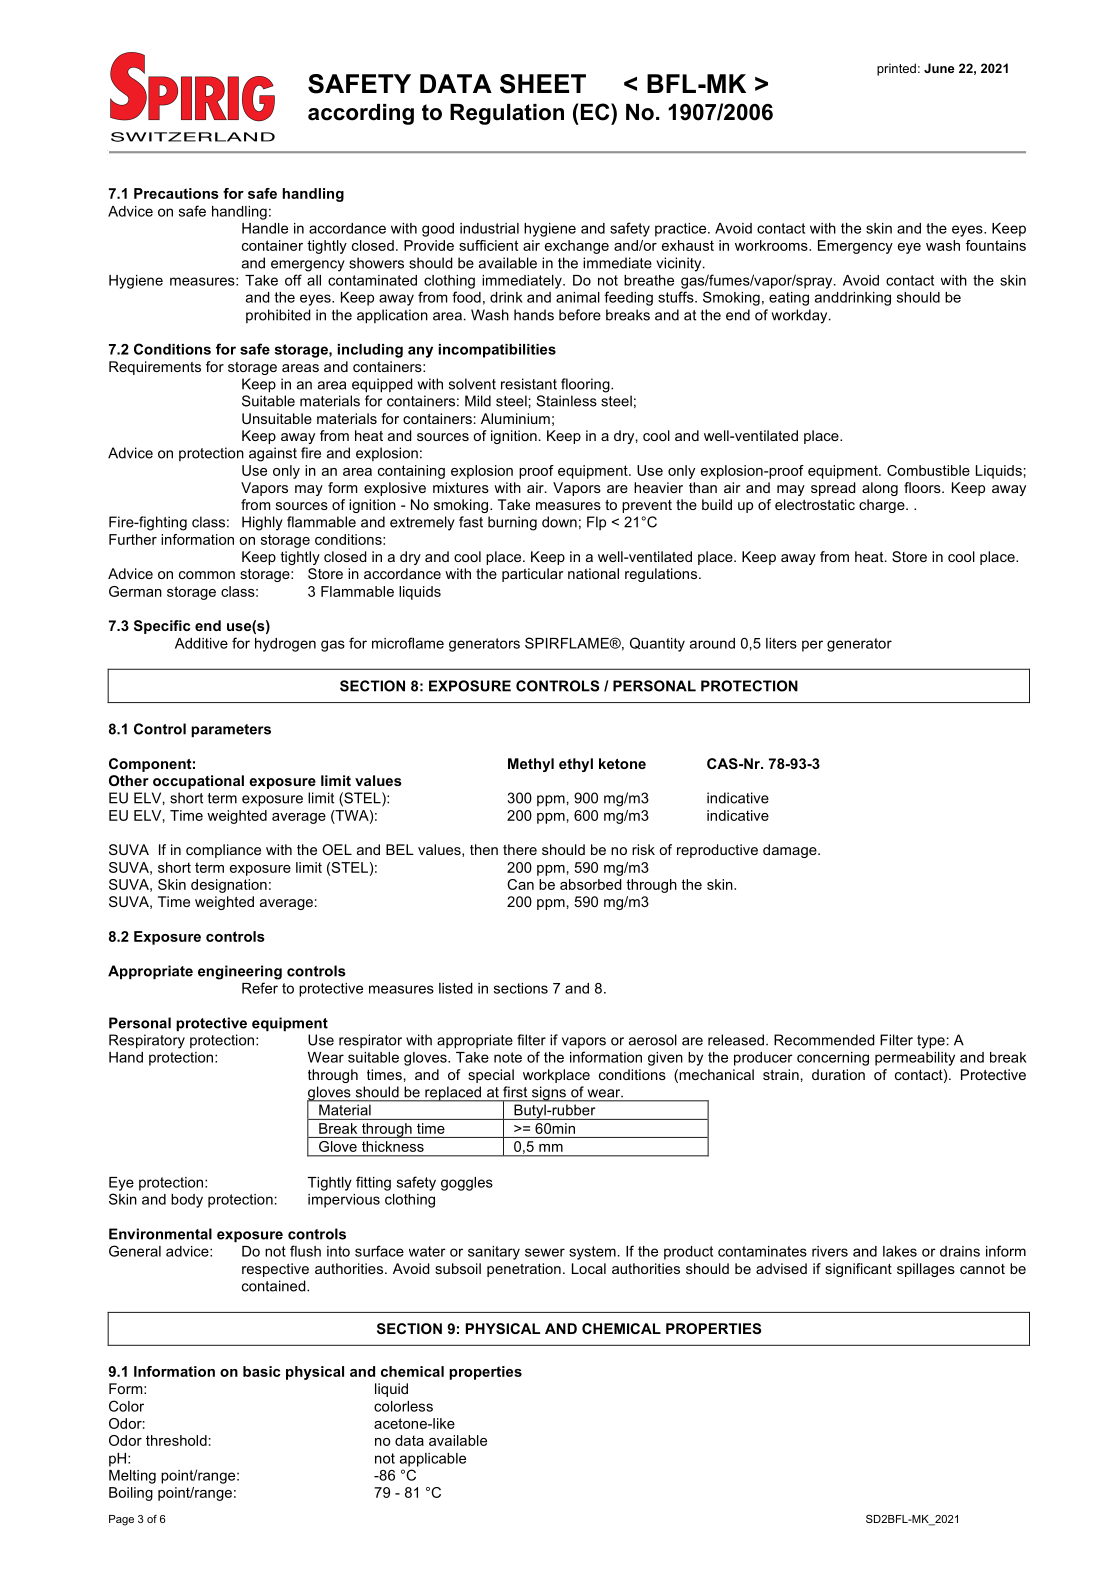 The image size is (1118, 1582). I want to click on along, so click(880, 489).
